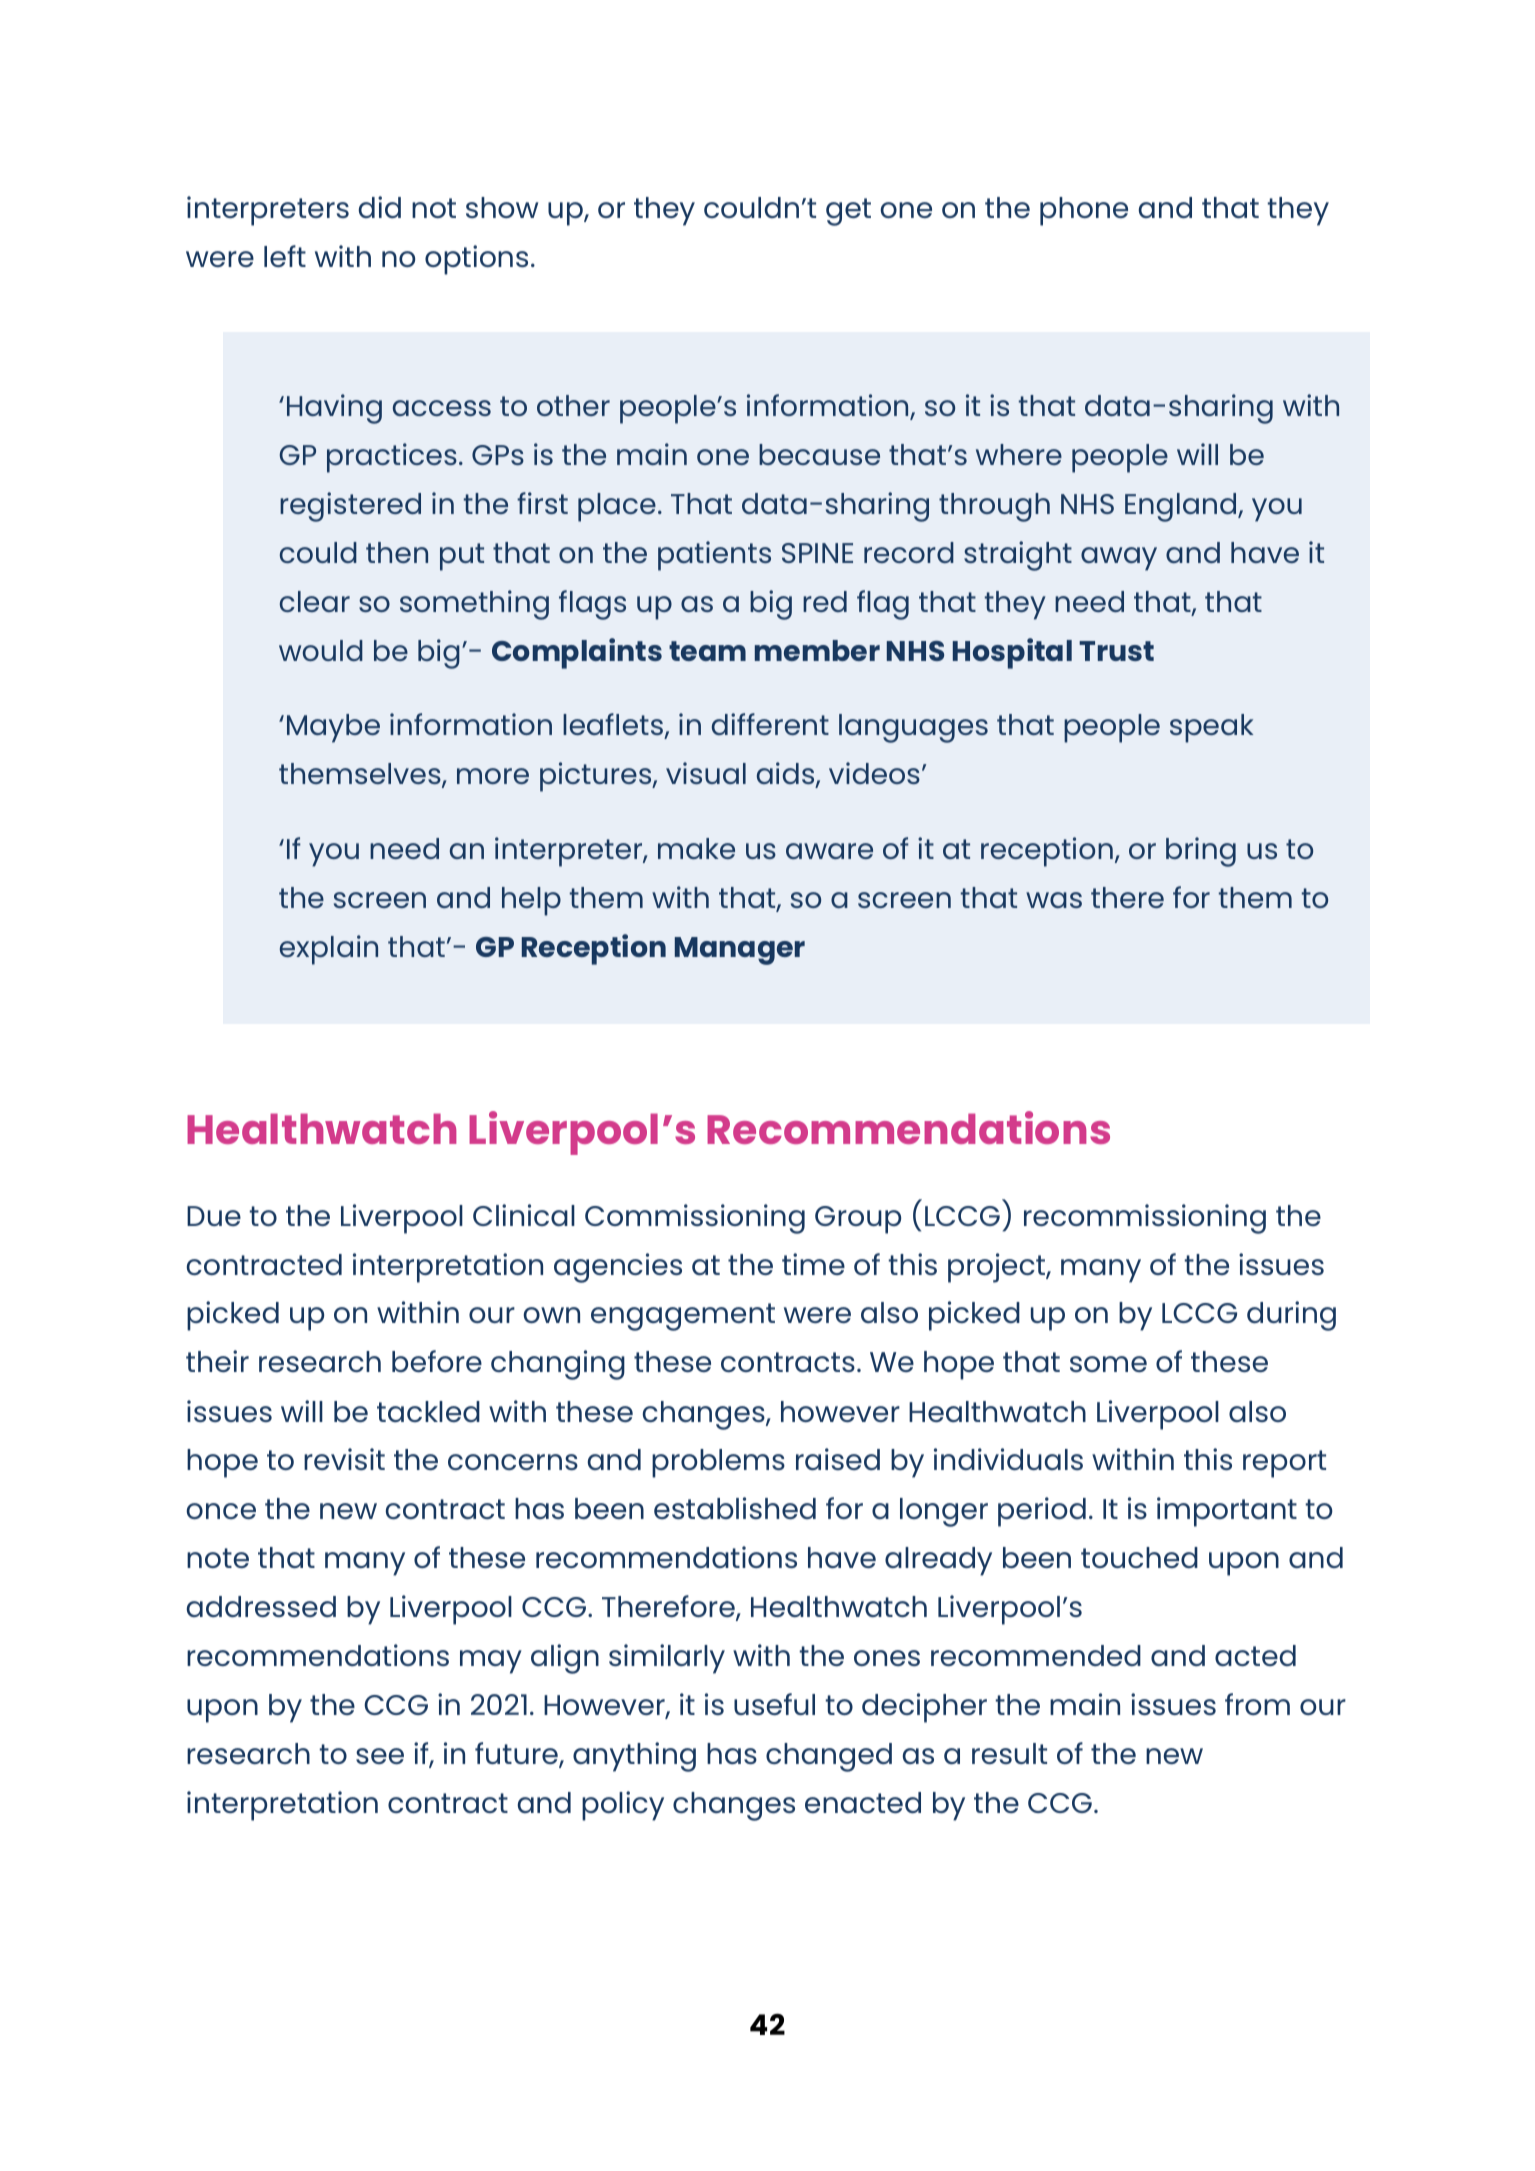  Describe the element at coordinates (380, 1756) in the page. I see `see` at that location.
